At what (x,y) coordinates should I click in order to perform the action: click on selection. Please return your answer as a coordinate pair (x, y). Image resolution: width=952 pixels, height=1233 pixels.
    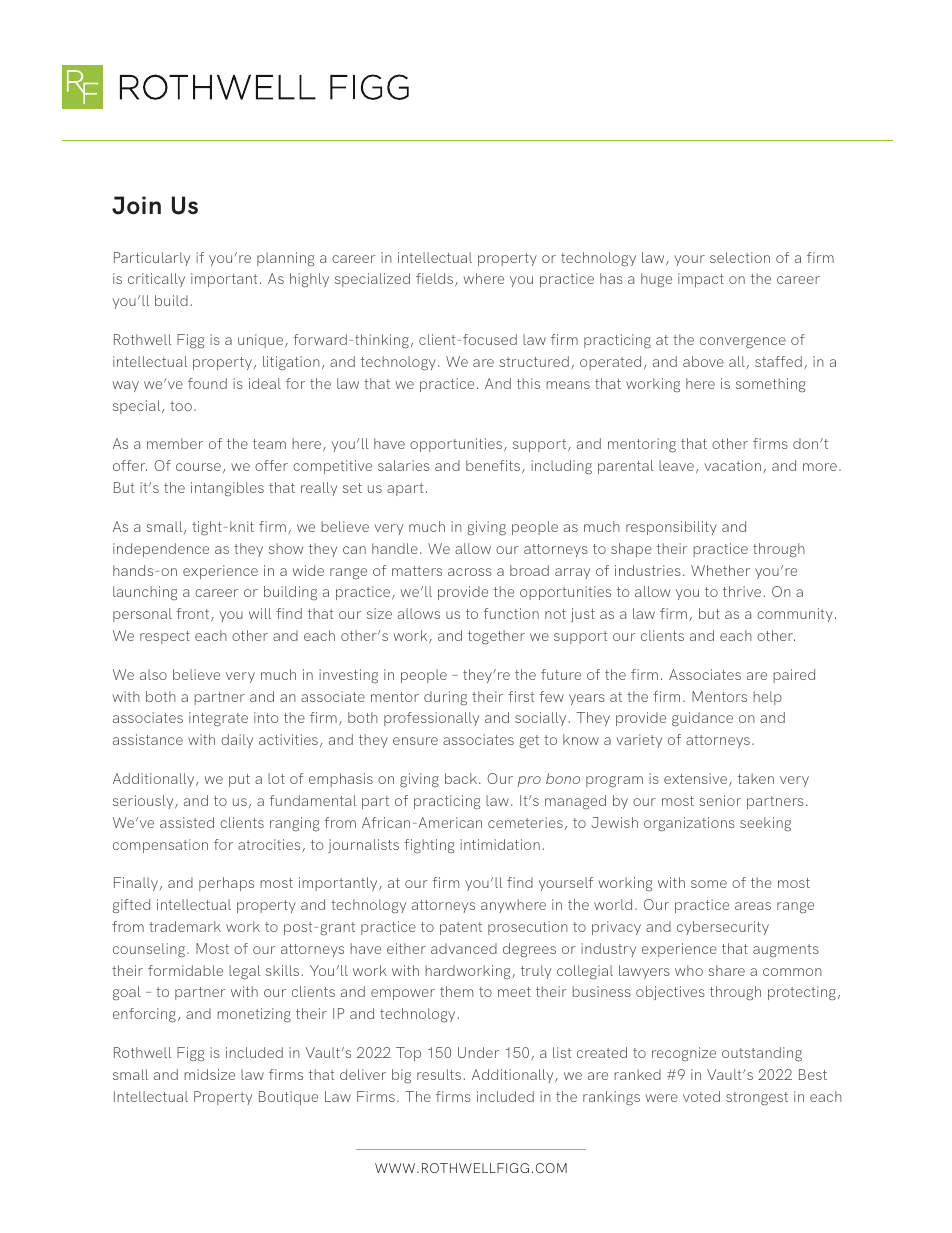
    Looking at the image, I should click on (740, 257).
